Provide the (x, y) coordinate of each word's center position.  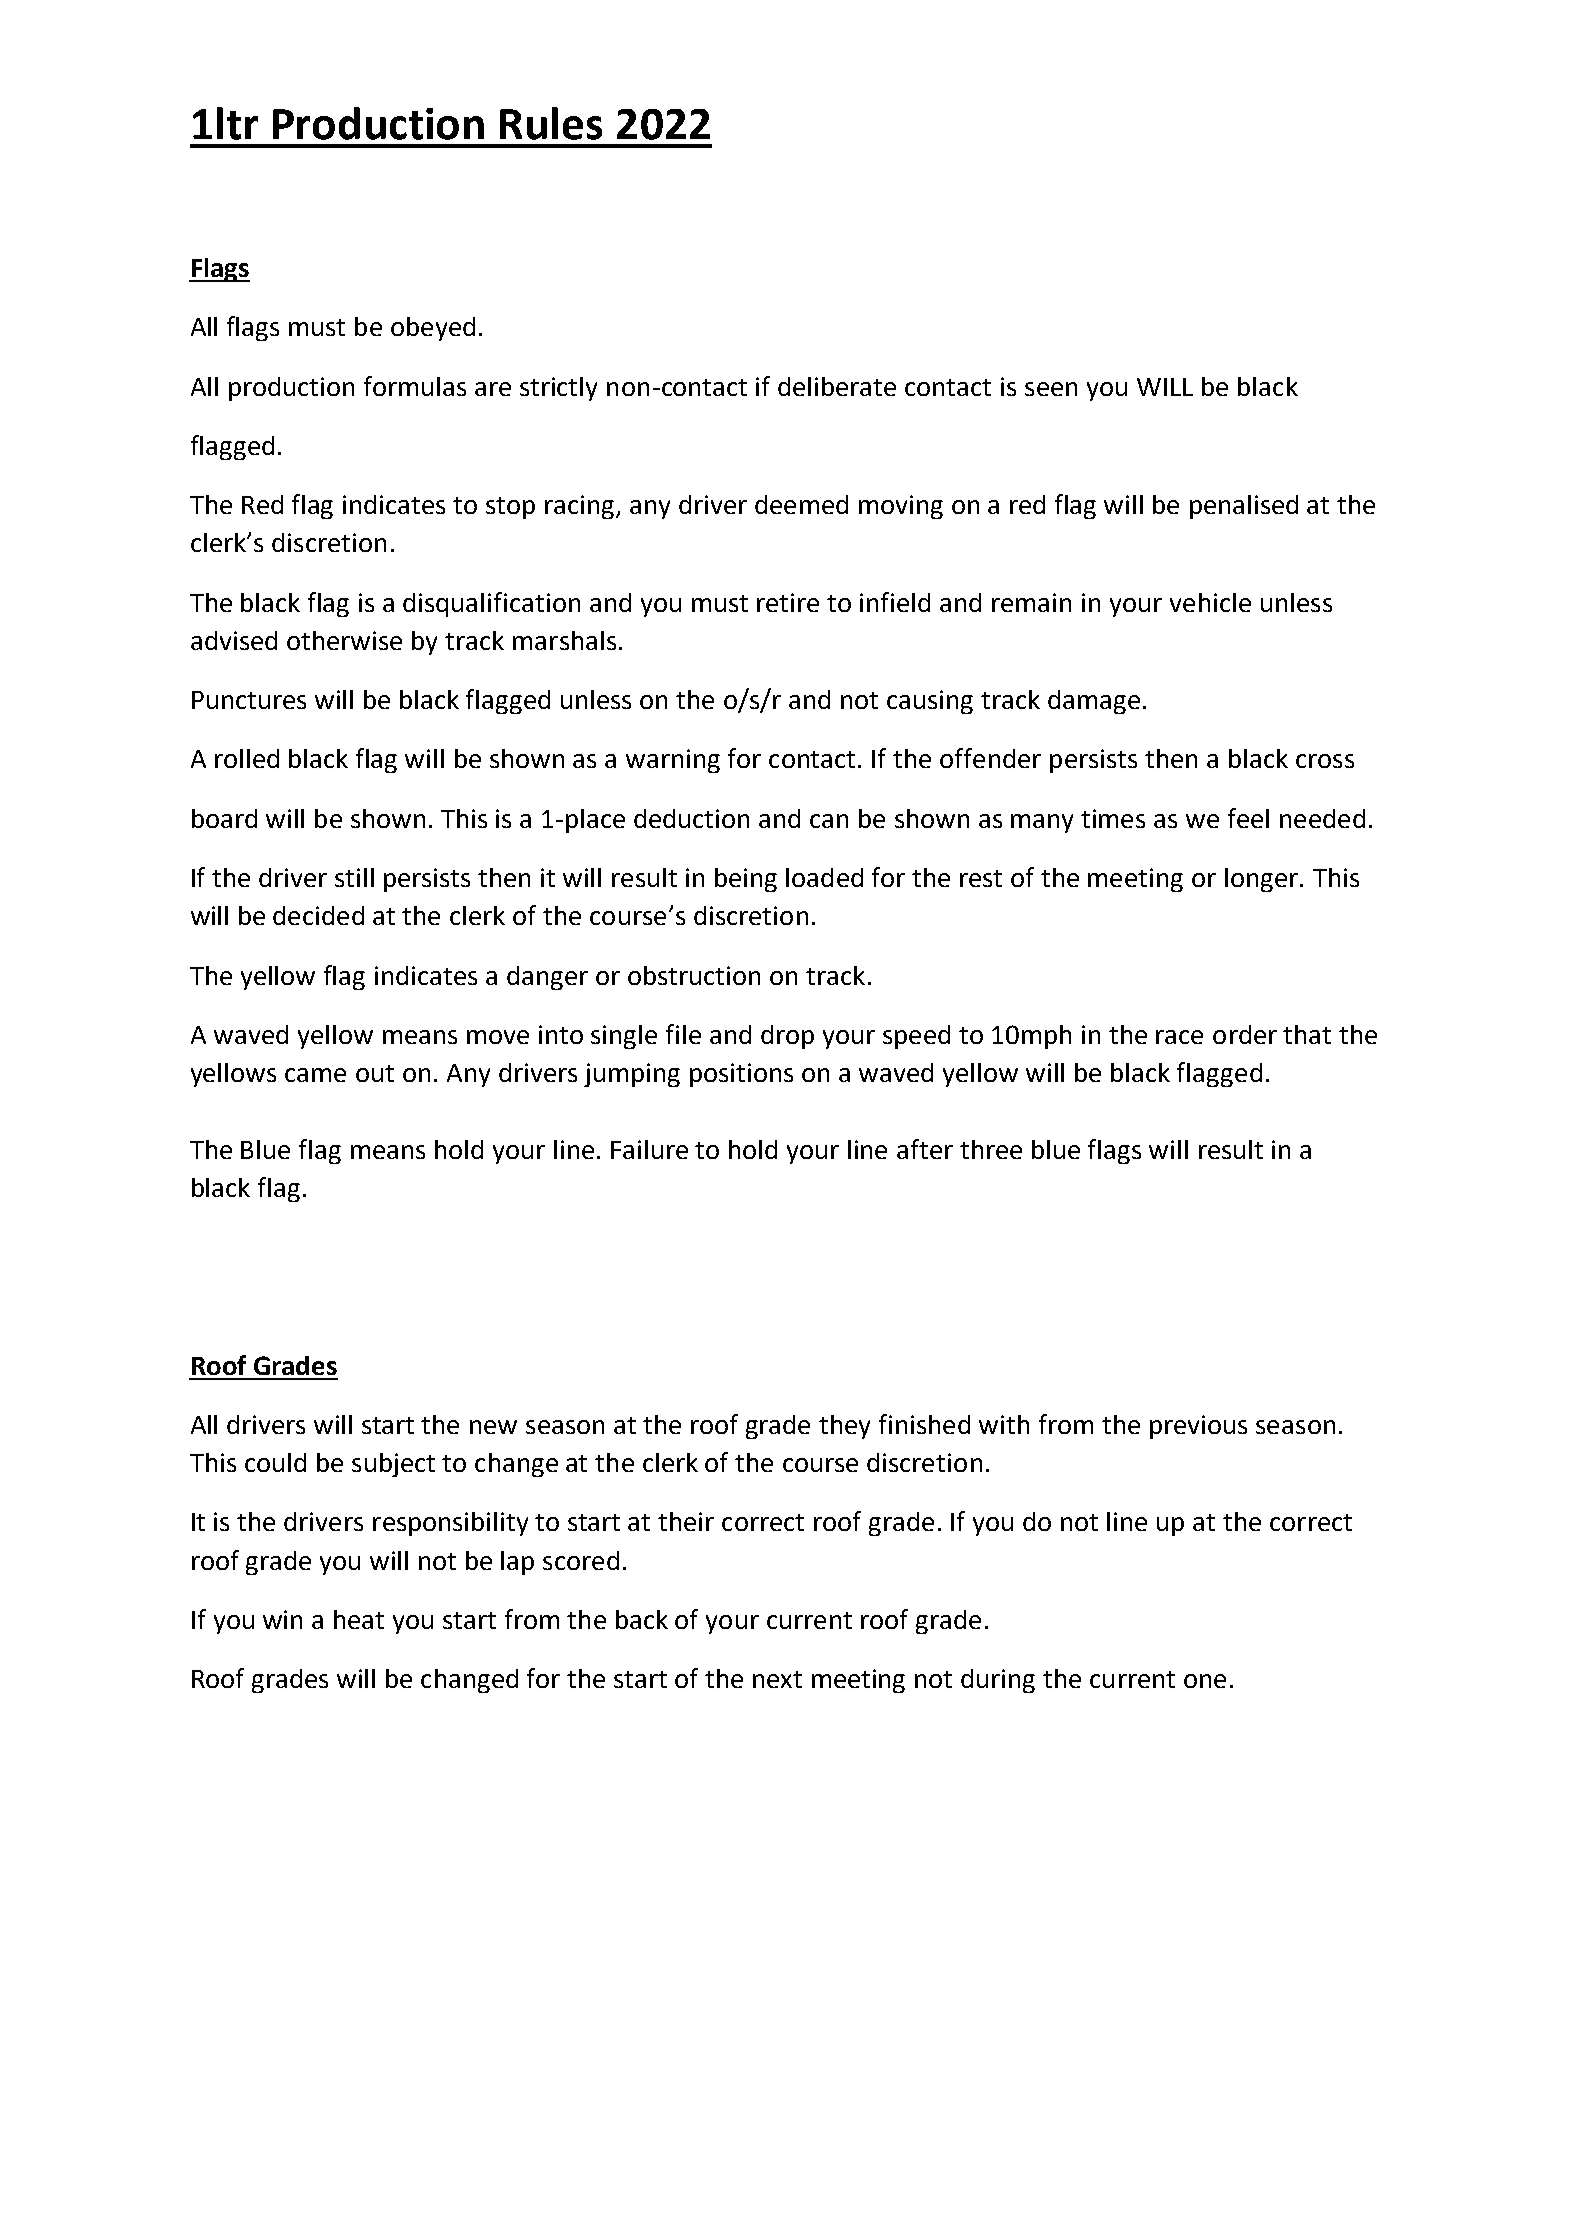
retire (788, 602)
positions (741, 1075)
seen (1051, 389)
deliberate (837, 386)
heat (359, 1619)
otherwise (344, 640)
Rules (551, 123)
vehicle (1210, 602)
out (375, 1073)
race (1179, 1037)
